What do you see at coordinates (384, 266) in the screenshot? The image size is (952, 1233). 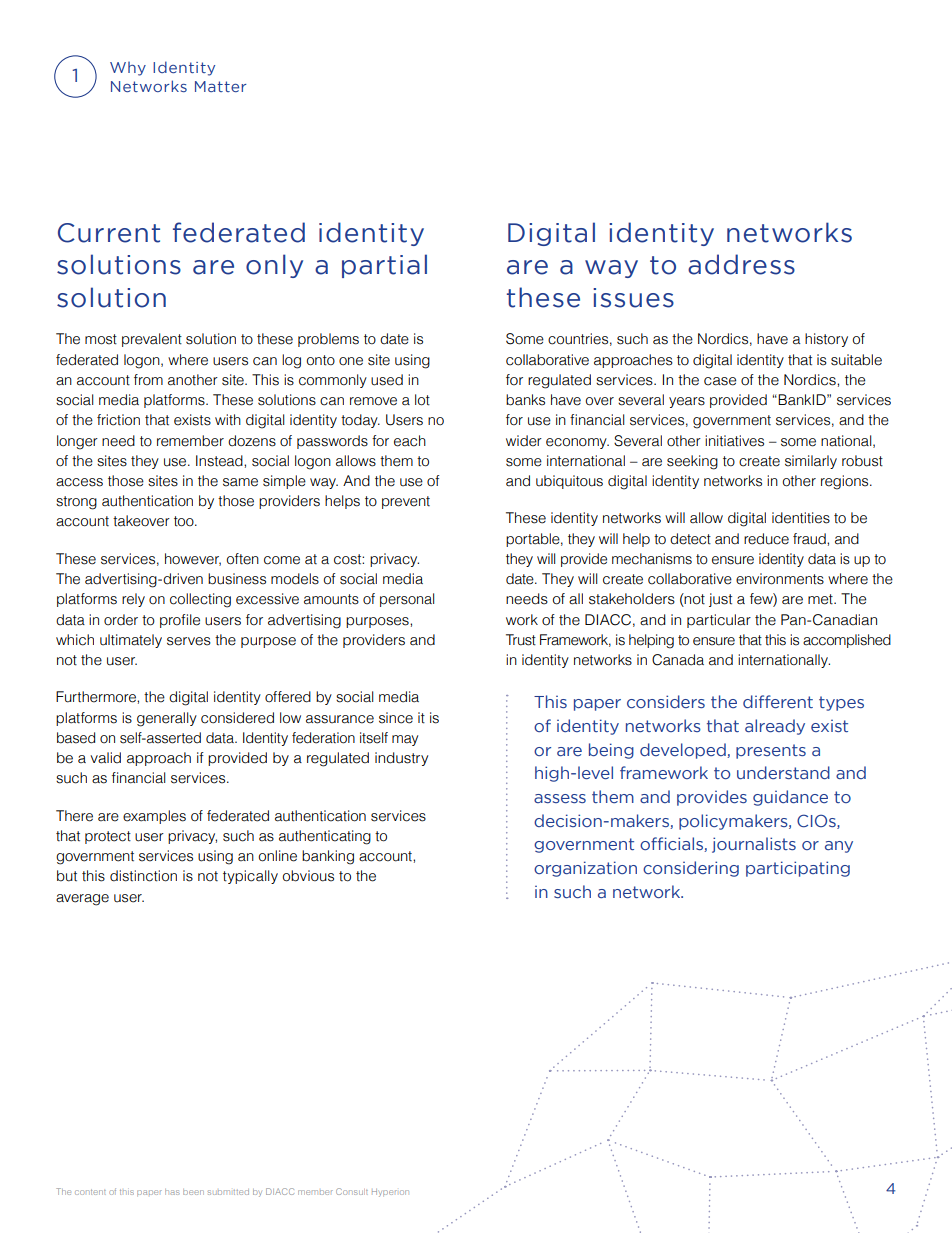 I see `partial` at bounding box center [384, 266].
